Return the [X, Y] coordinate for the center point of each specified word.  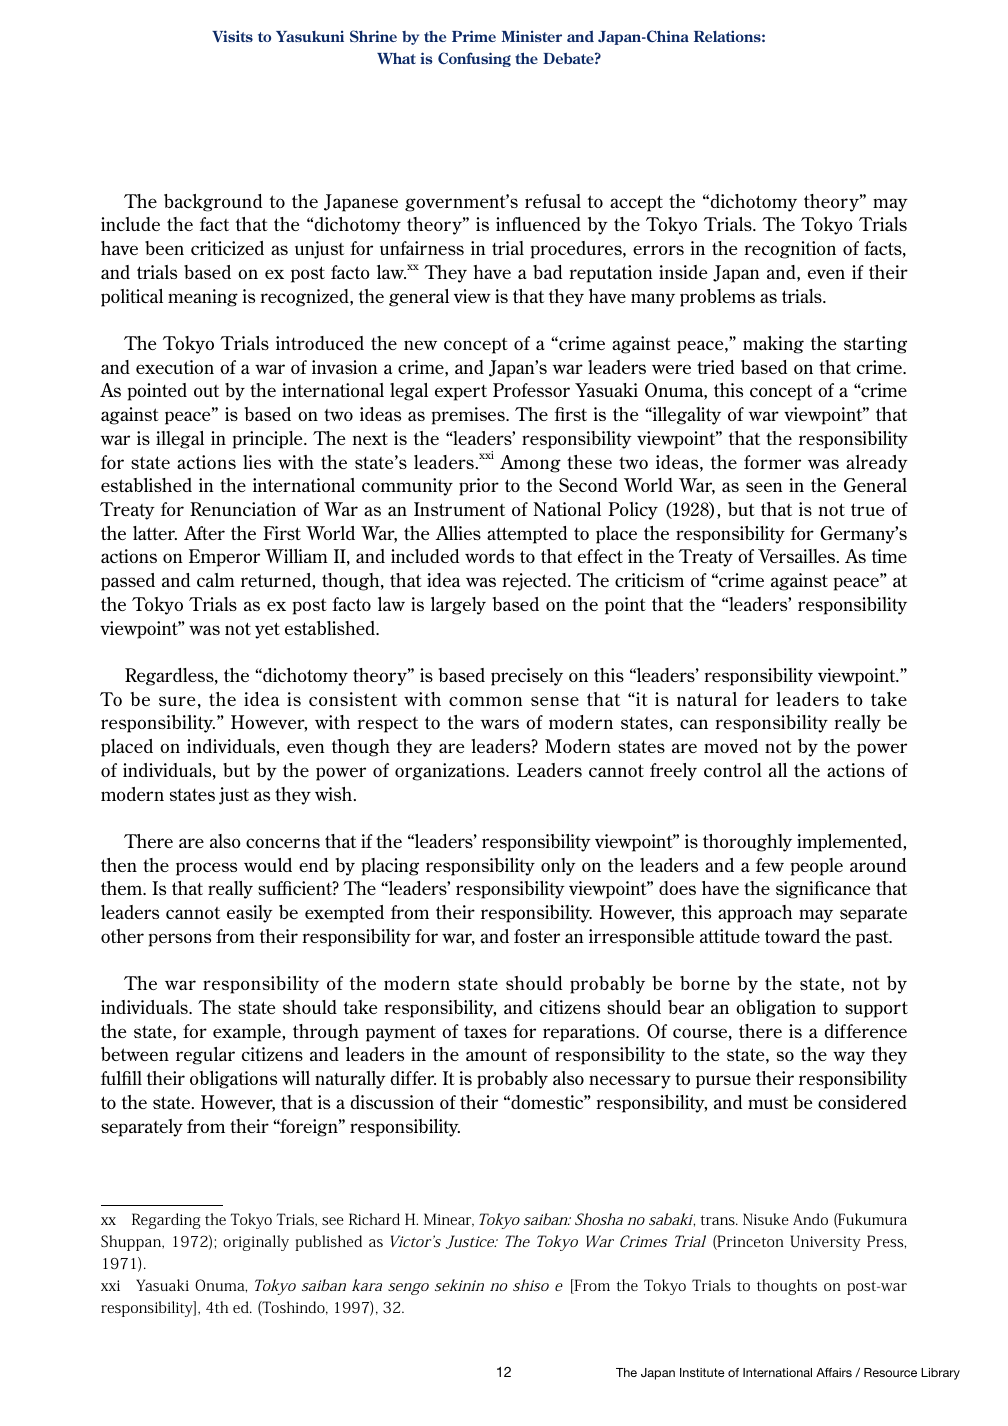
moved [731, 746]
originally [256, 1243]
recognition [790, 250]
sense [555, 701]
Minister [531, 36]
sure [177, 701]
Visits [232, 36]
